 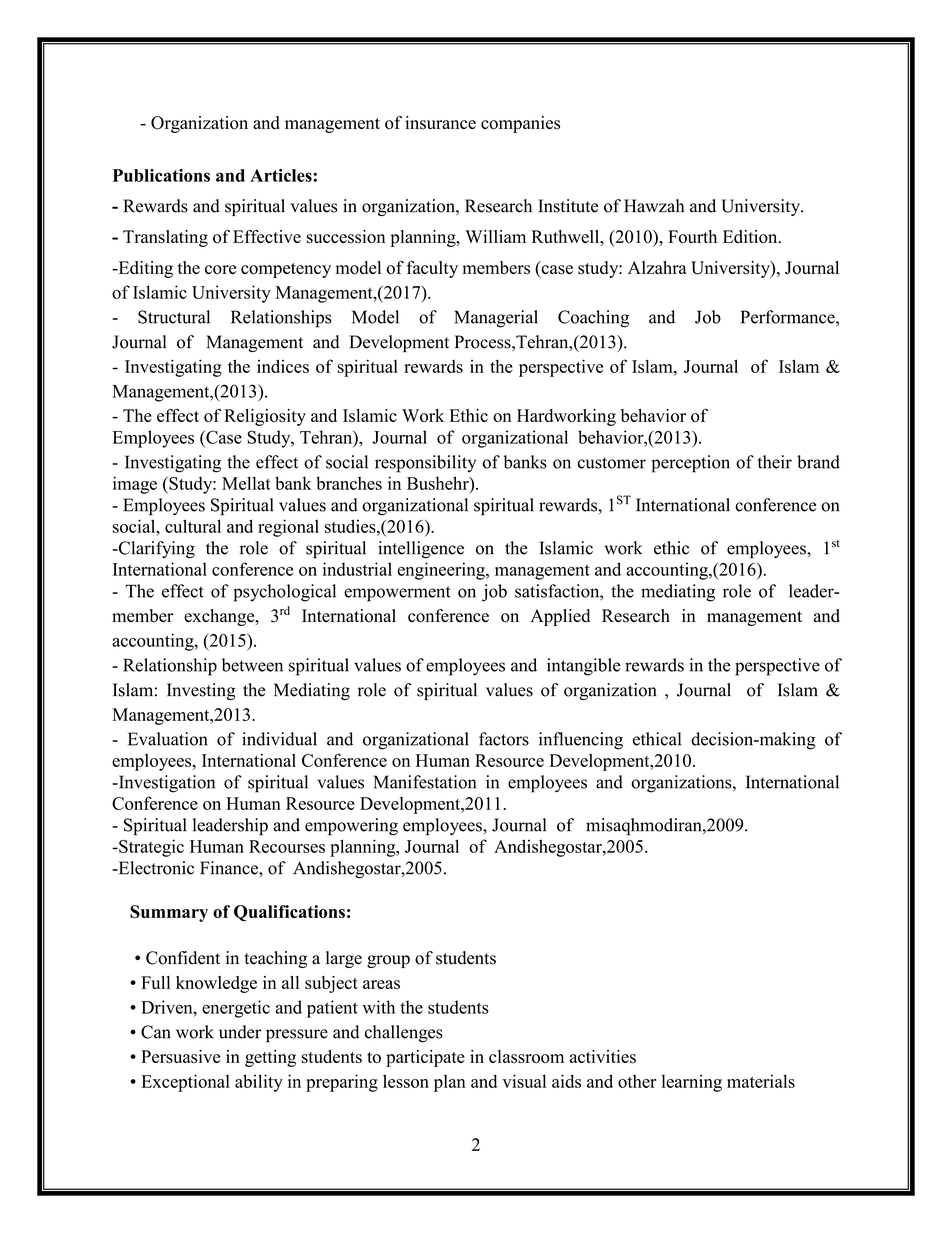 I want to click on influencing, so click(x=581, y=741).
